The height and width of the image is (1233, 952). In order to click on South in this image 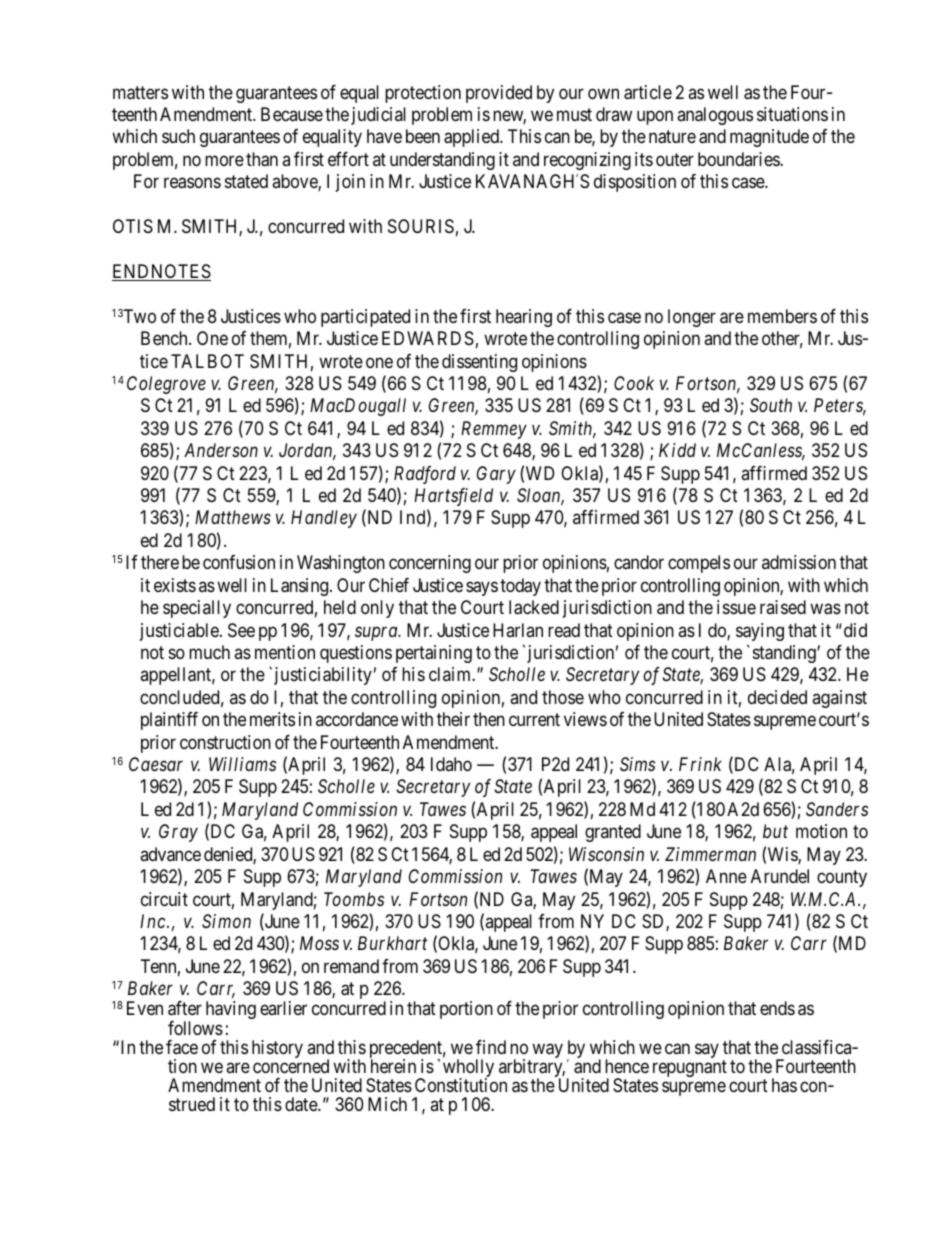, I will do `click(771, 405)`.
